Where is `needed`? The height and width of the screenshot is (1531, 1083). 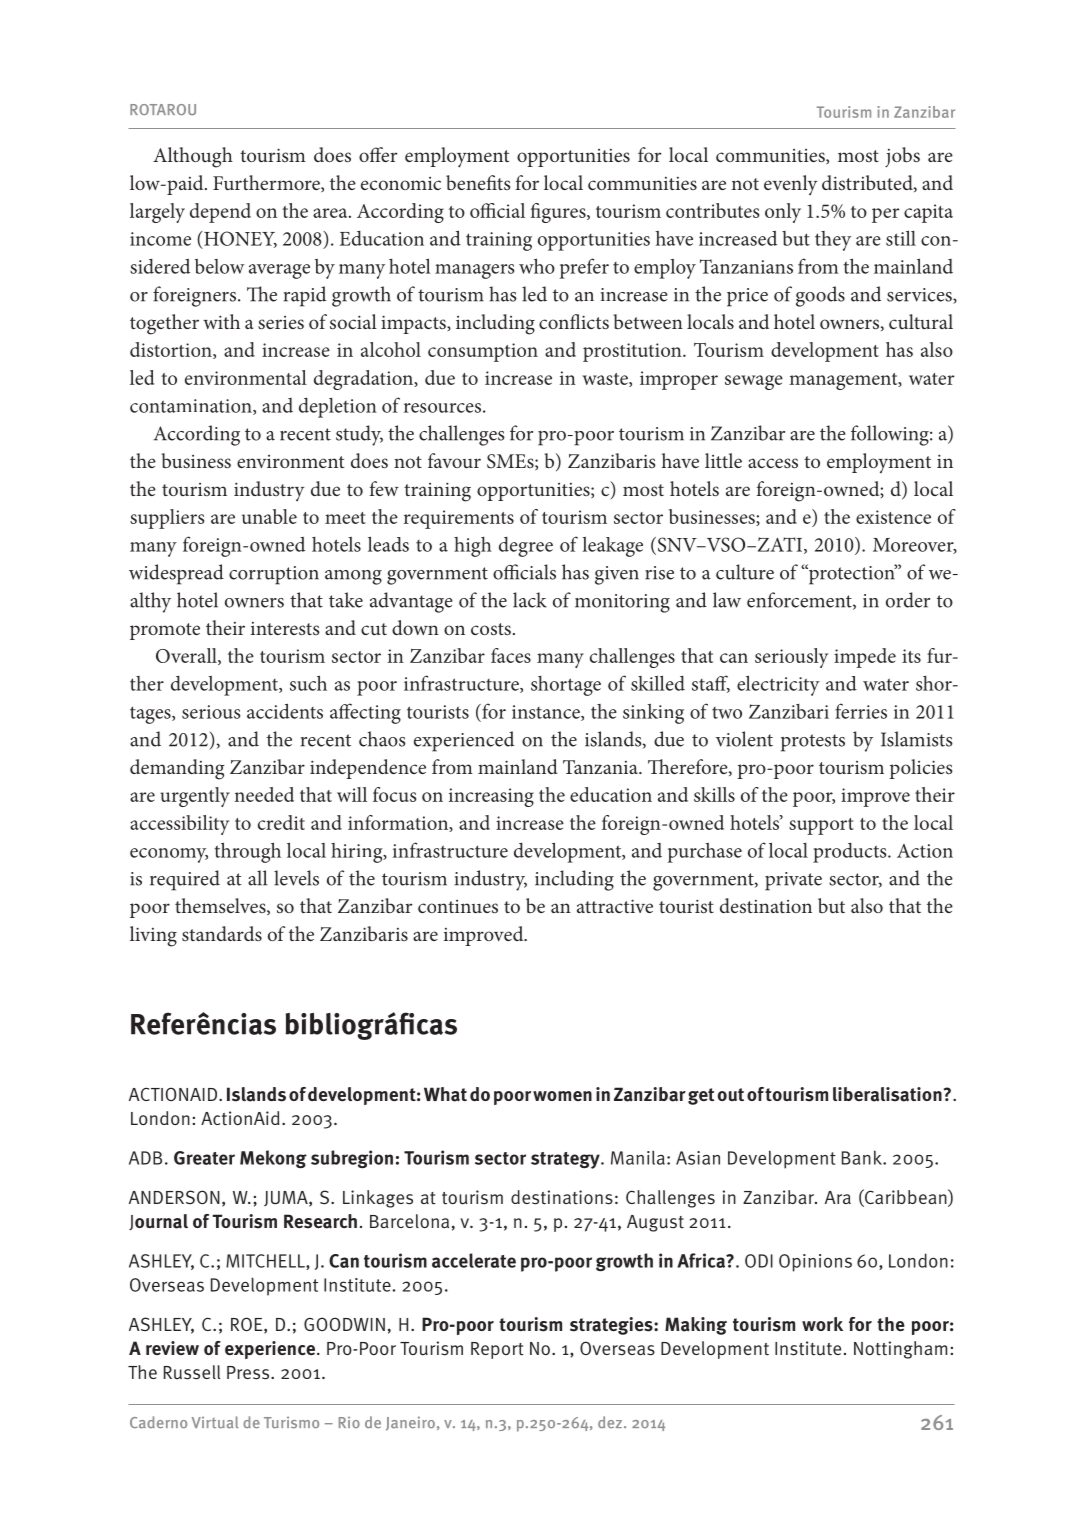 needed is located at coordinates (264, 794).
